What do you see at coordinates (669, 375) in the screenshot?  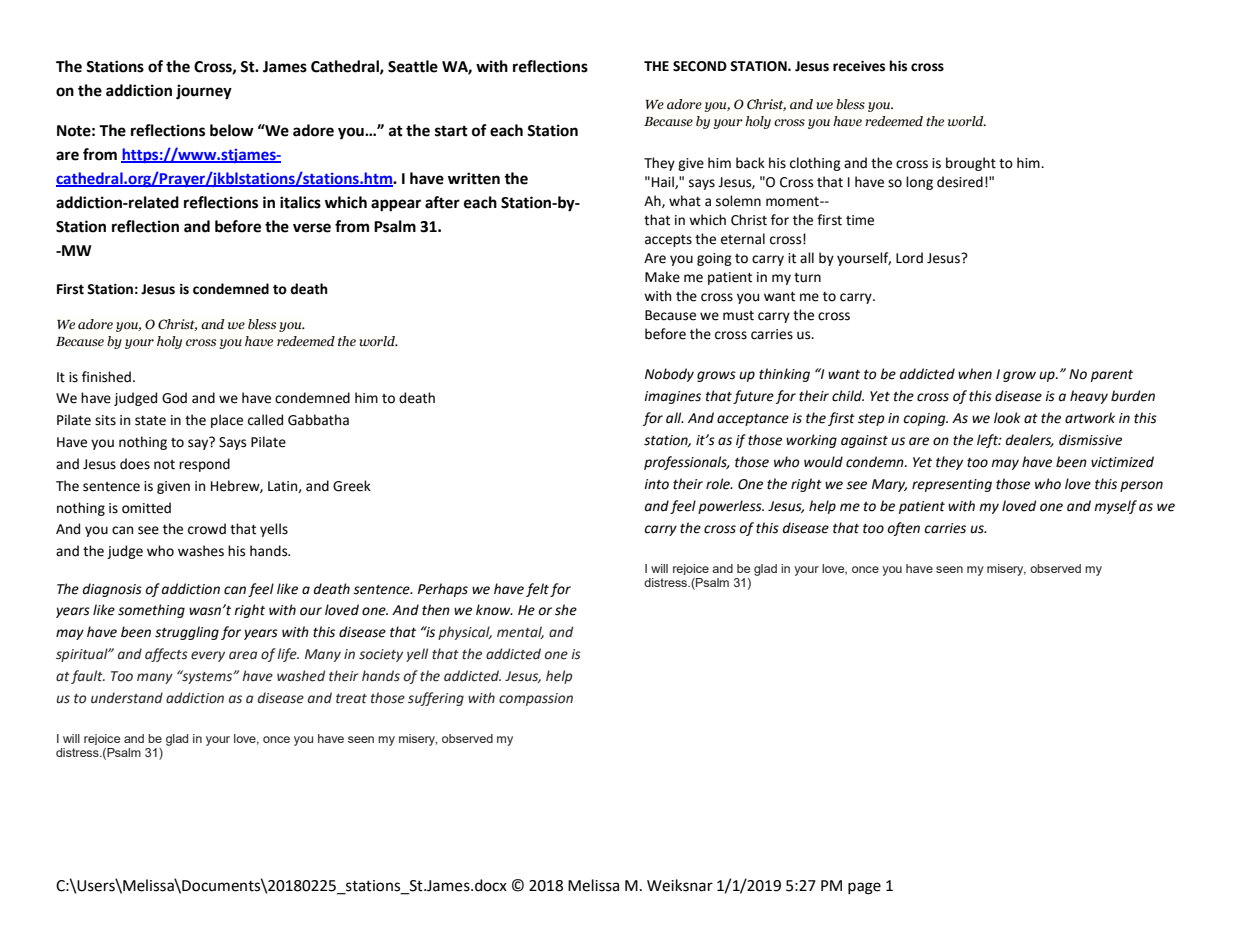 I see `Nobody` at bounding box center [669, 375].
